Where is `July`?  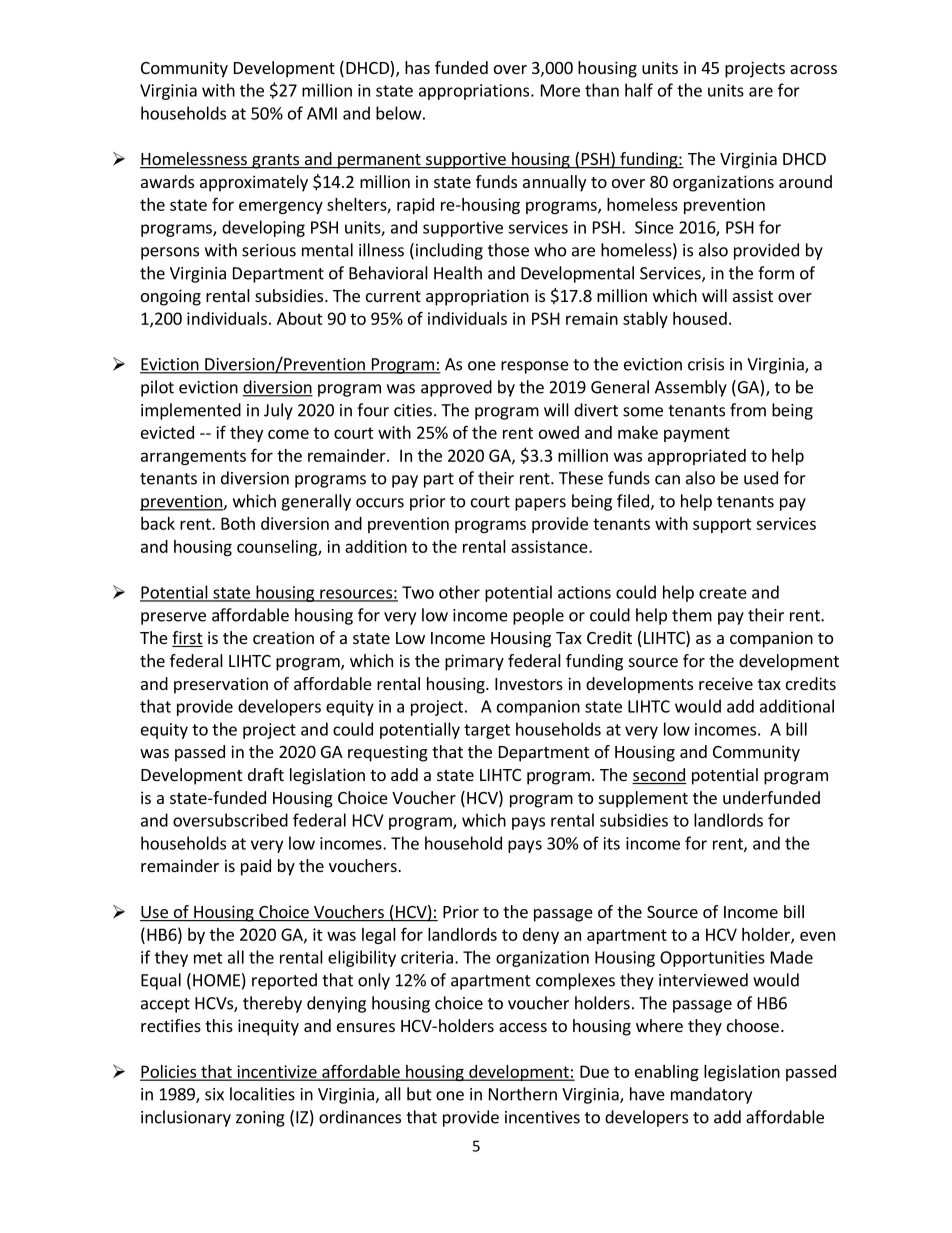 July is located at coordinates (278, 411).
